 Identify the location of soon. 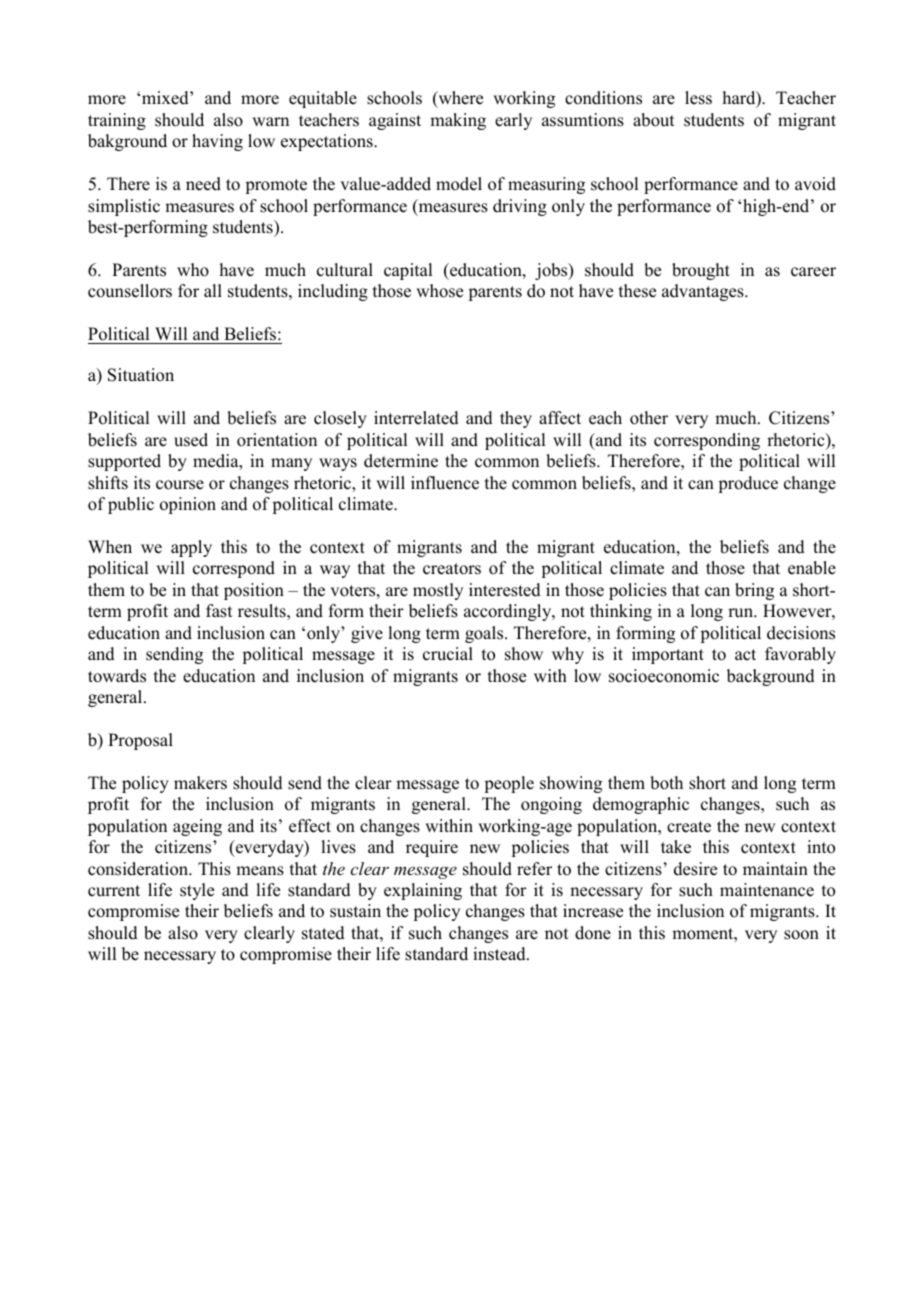
(801, 935).
